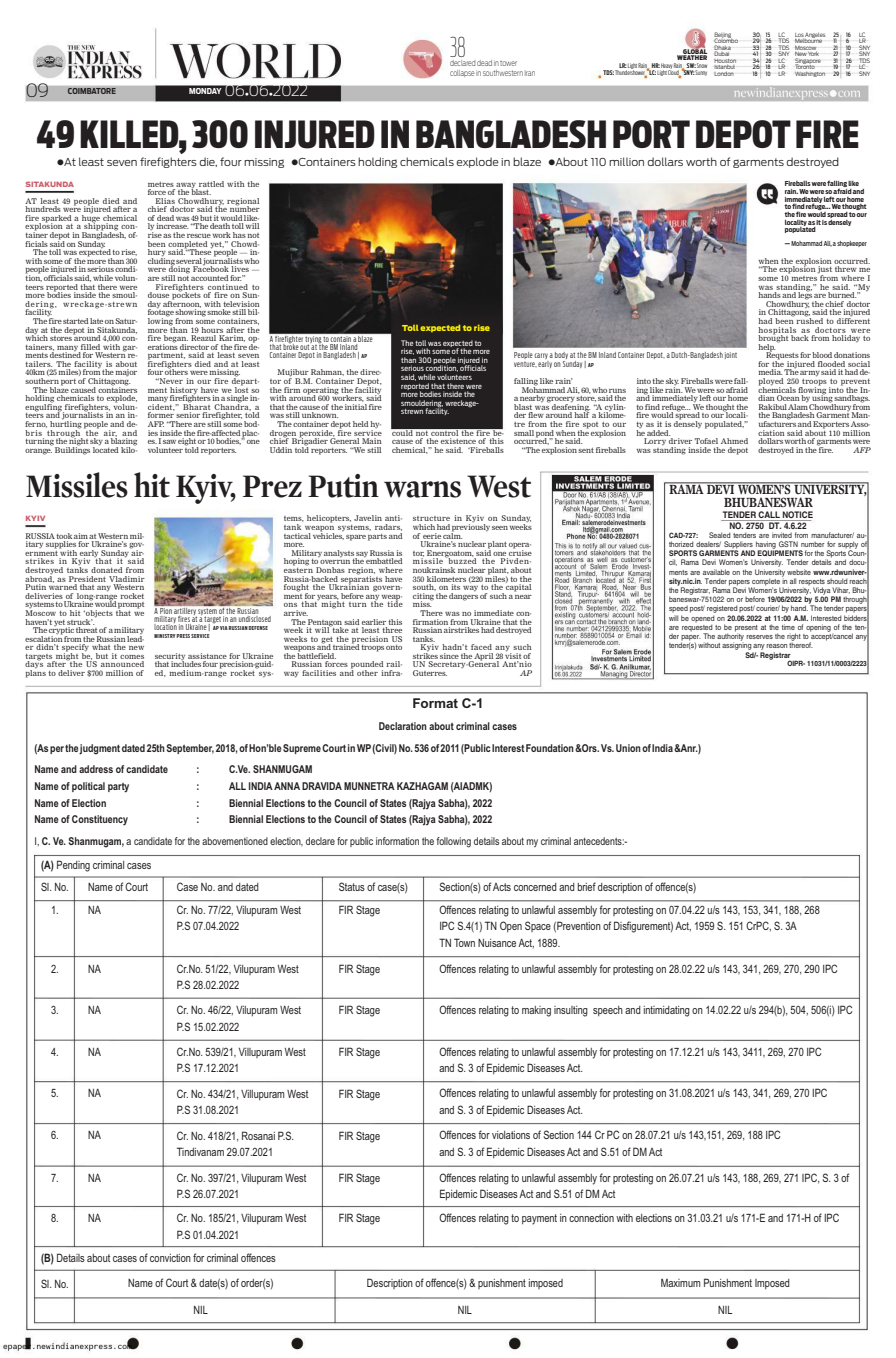  I want to click on venture, so click(525, 364).
